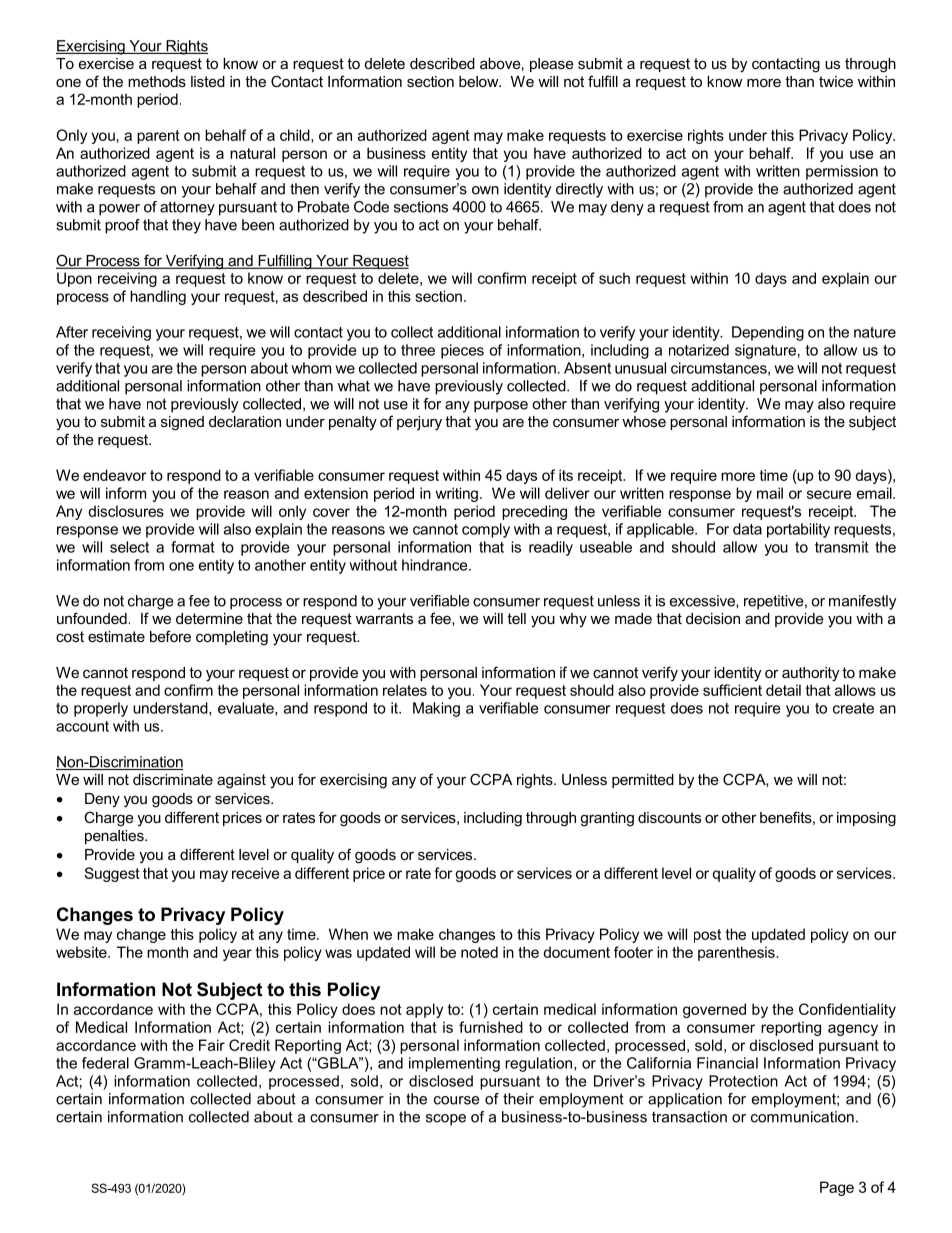 The image size is (952, 1233). What do you see at coordinates (170, 636) in the screenshot?
I see `before` at bounding box center [170, 636].
